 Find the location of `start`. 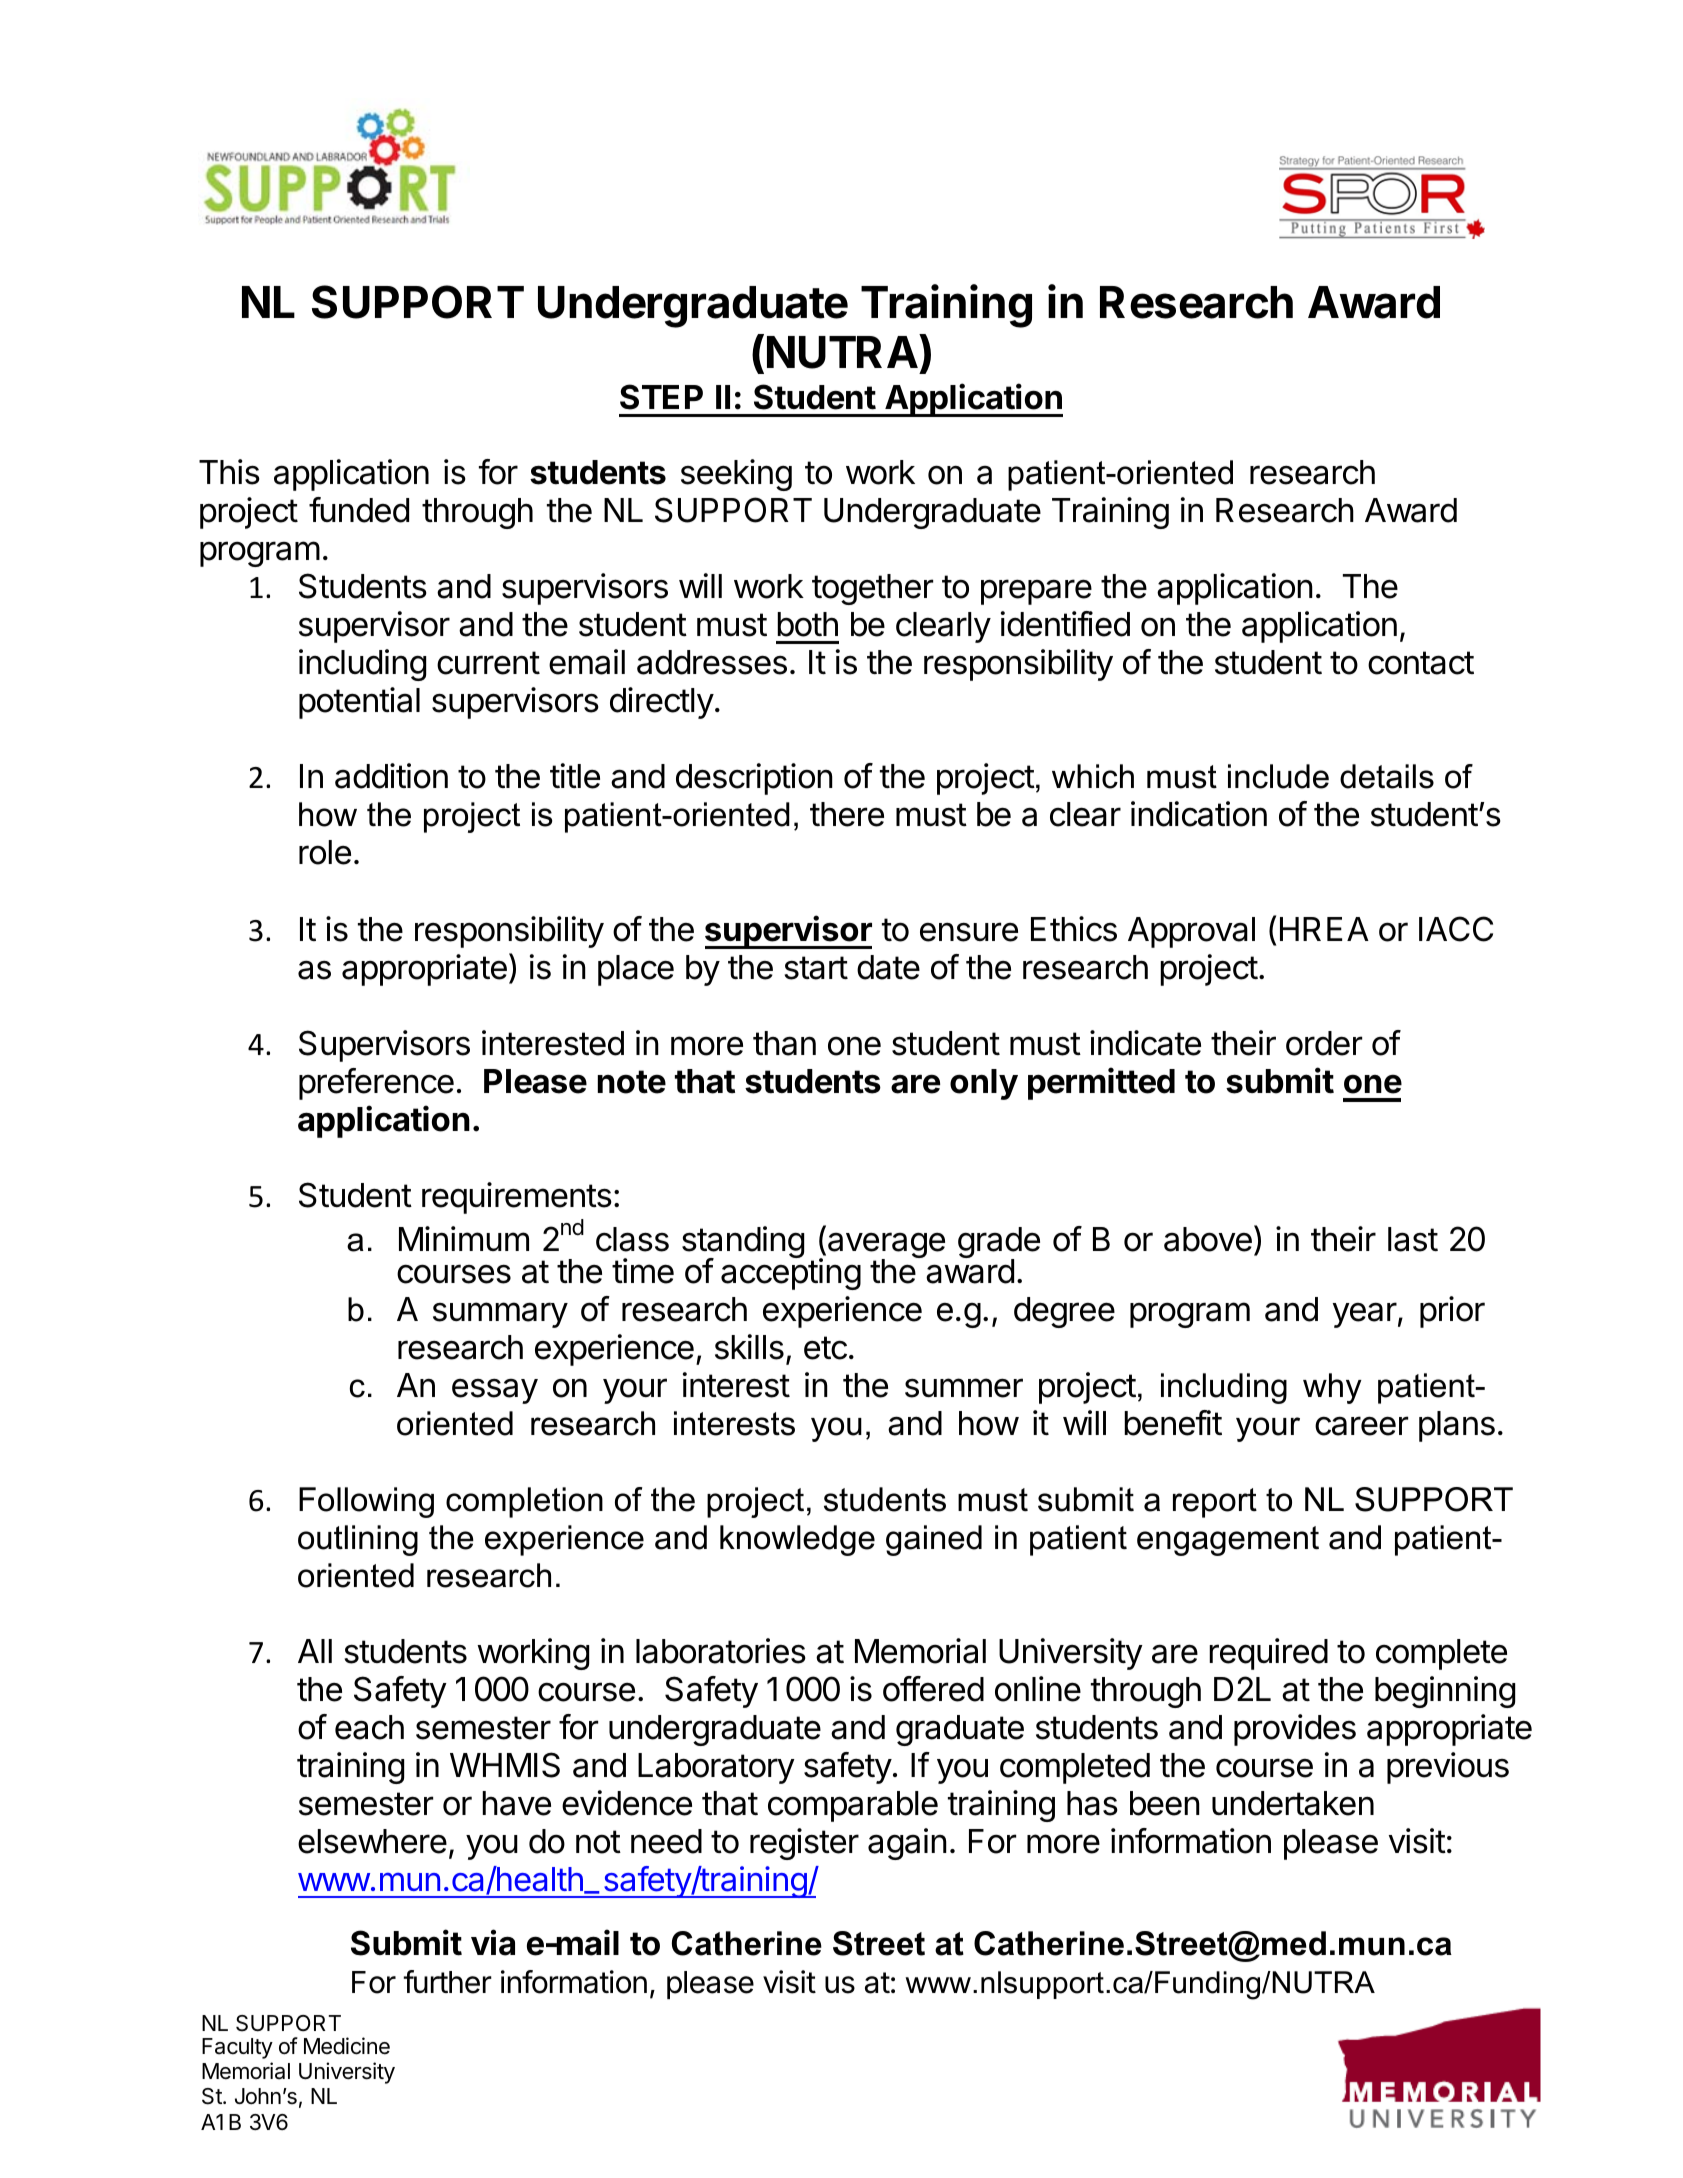

start is located at coordinates (816, 968).
